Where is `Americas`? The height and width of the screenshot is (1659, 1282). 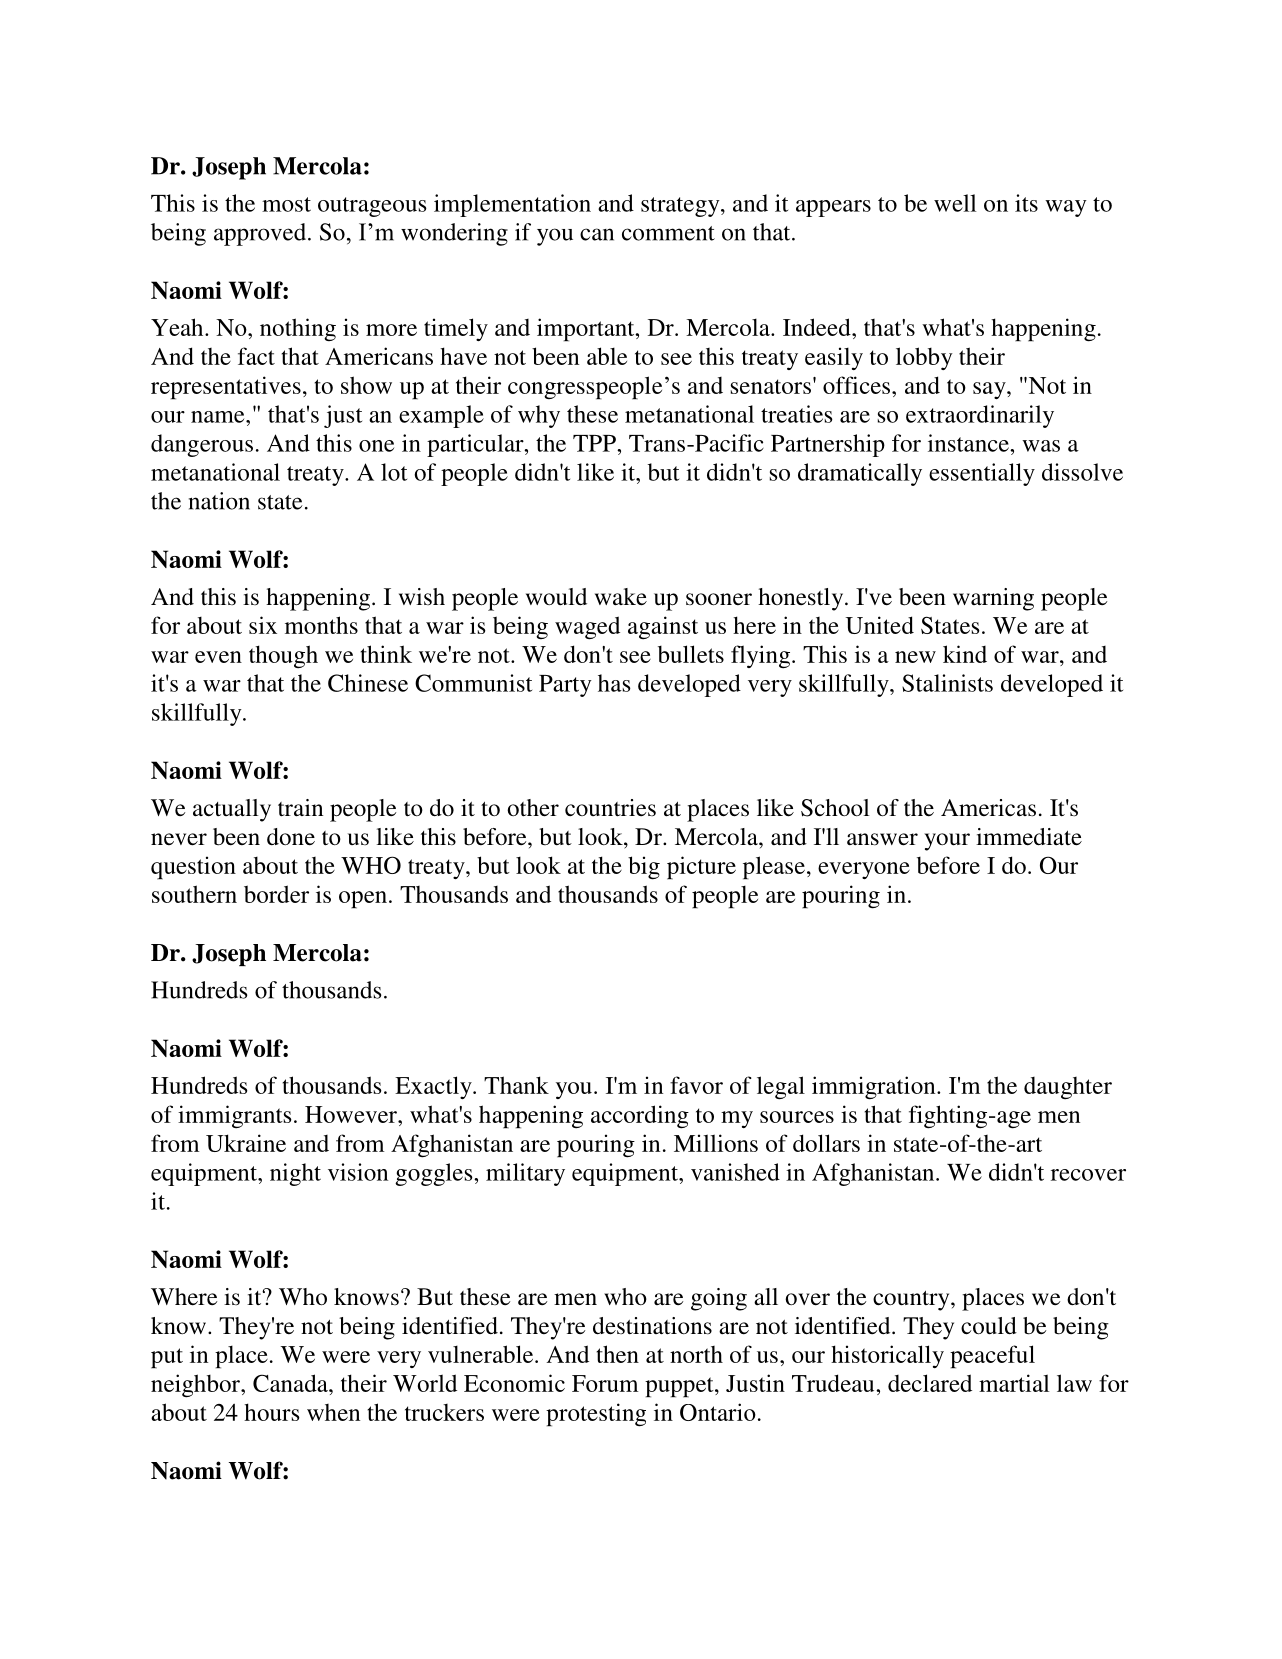 Americas is located at coordinates (988, 808).
